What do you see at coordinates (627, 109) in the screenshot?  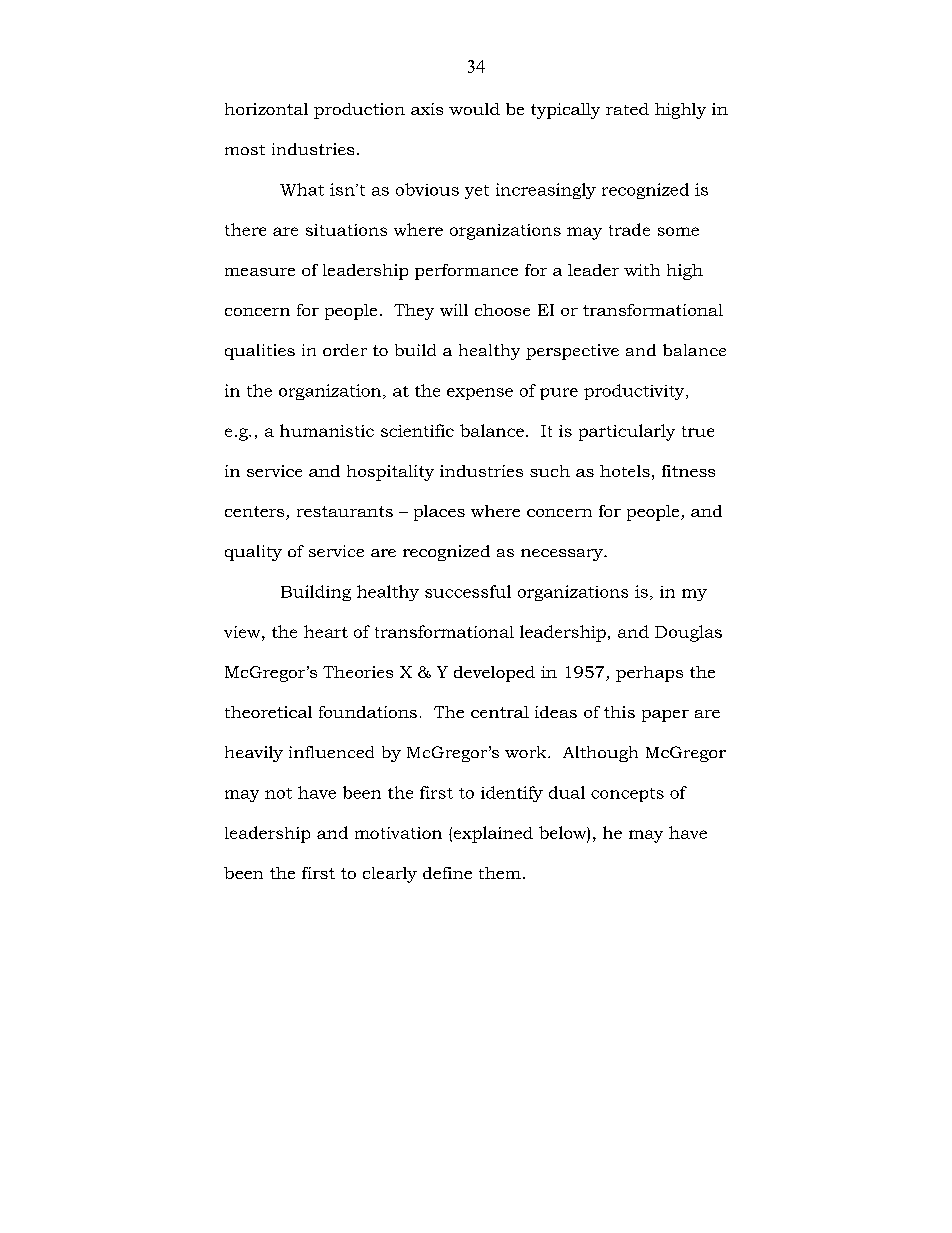 I see `rated` at bounding box center [627, 109].
